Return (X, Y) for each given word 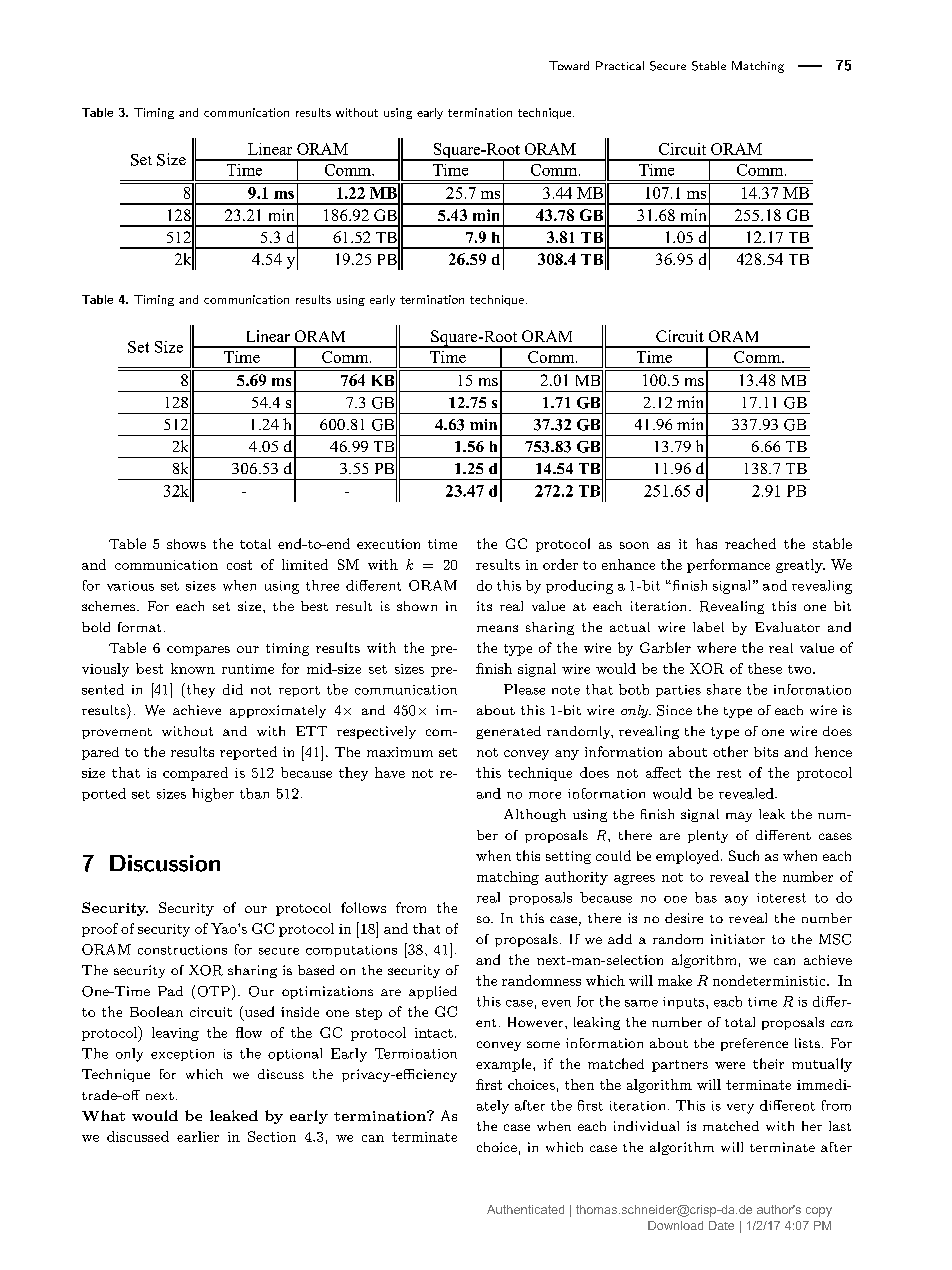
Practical (620, 65)
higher (213, 795)
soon (634, 545)
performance (728, 566)
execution (388, 544)
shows (186, 544)
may (739, 817)
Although (535, 815)
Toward (569, 65)
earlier (198, 1136)
